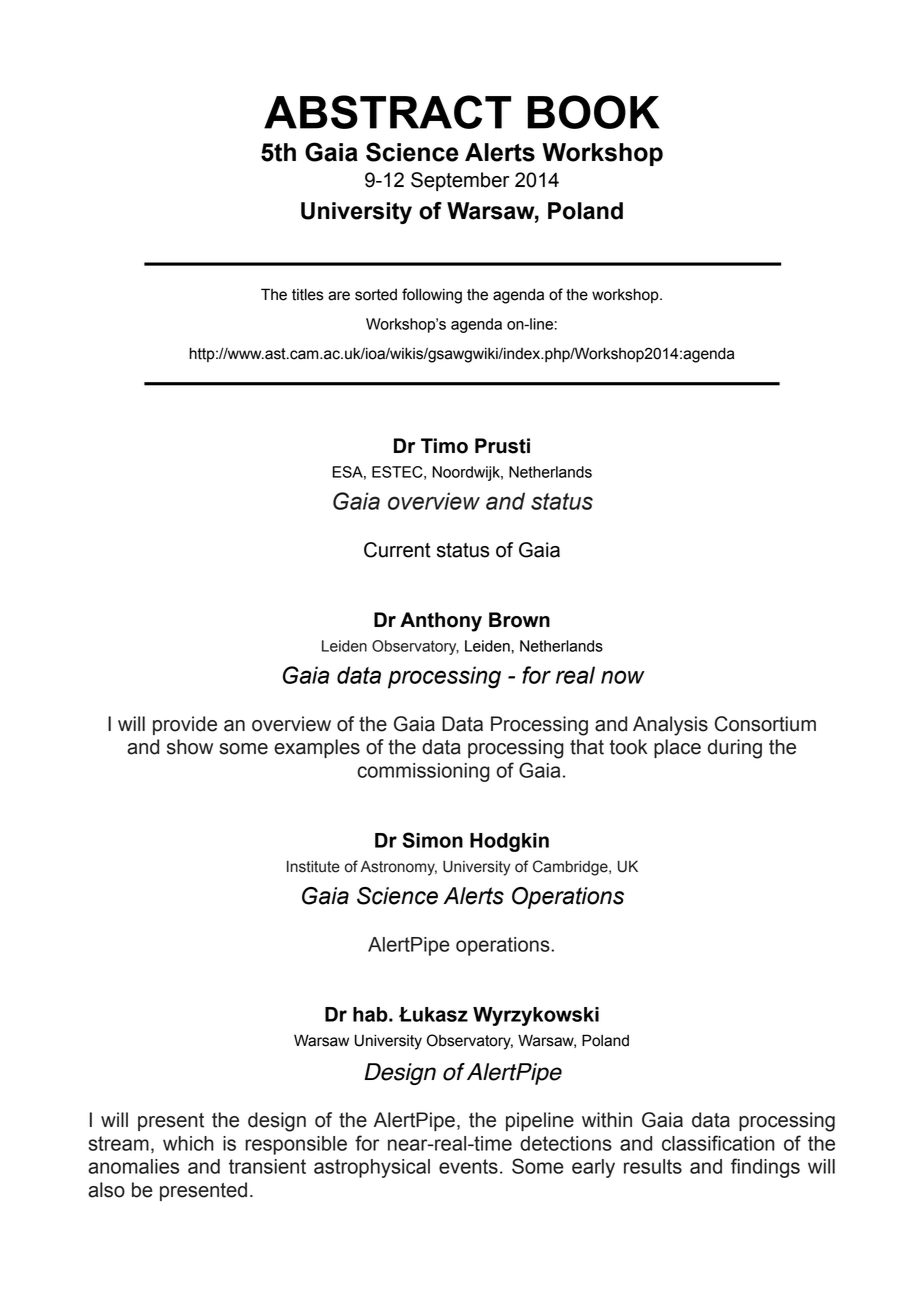  I want to click on ABSTRACT, so click(387, 112).
